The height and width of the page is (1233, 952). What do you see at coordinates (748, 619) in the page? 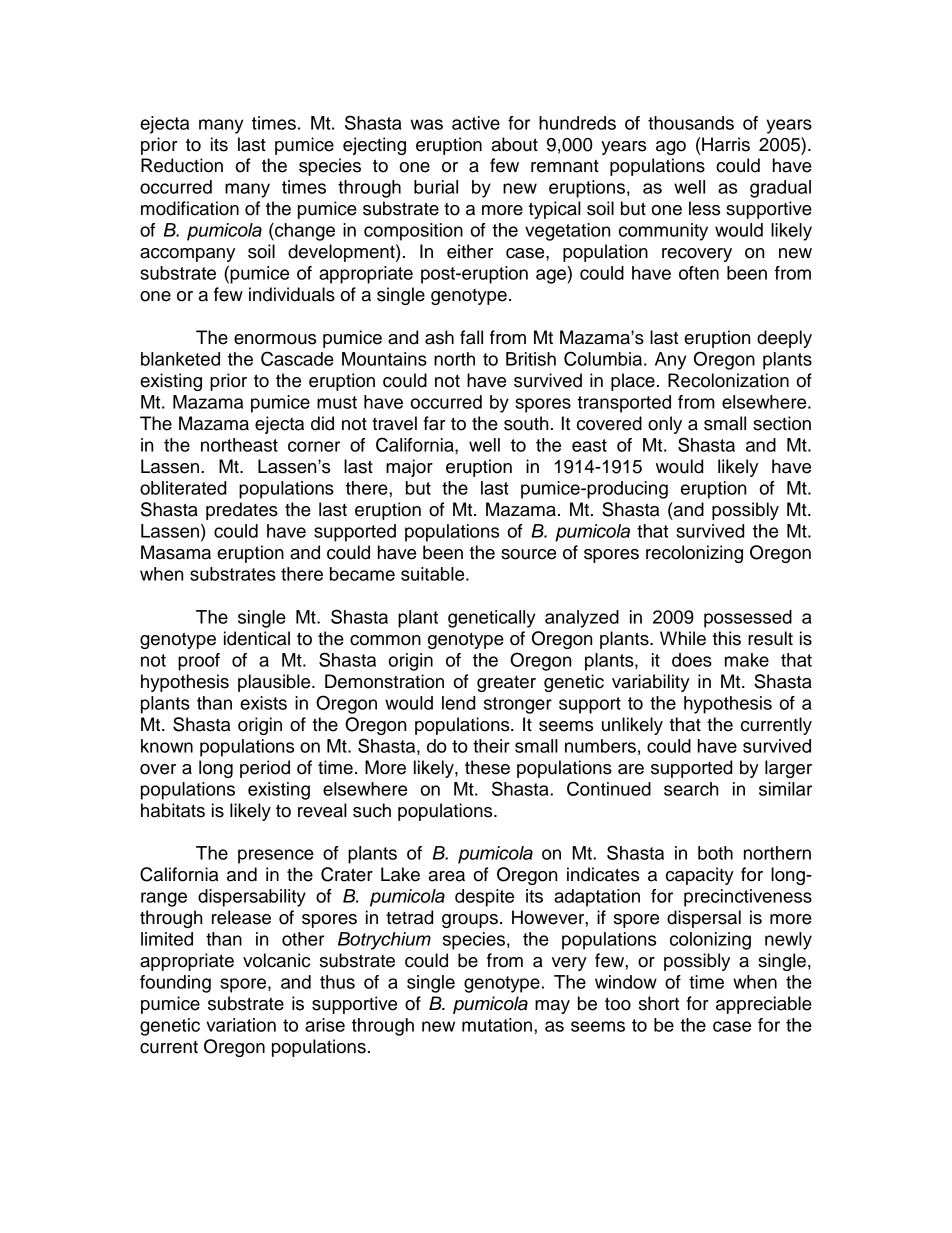
I see `possessed` at bounding box center [748, 619].
